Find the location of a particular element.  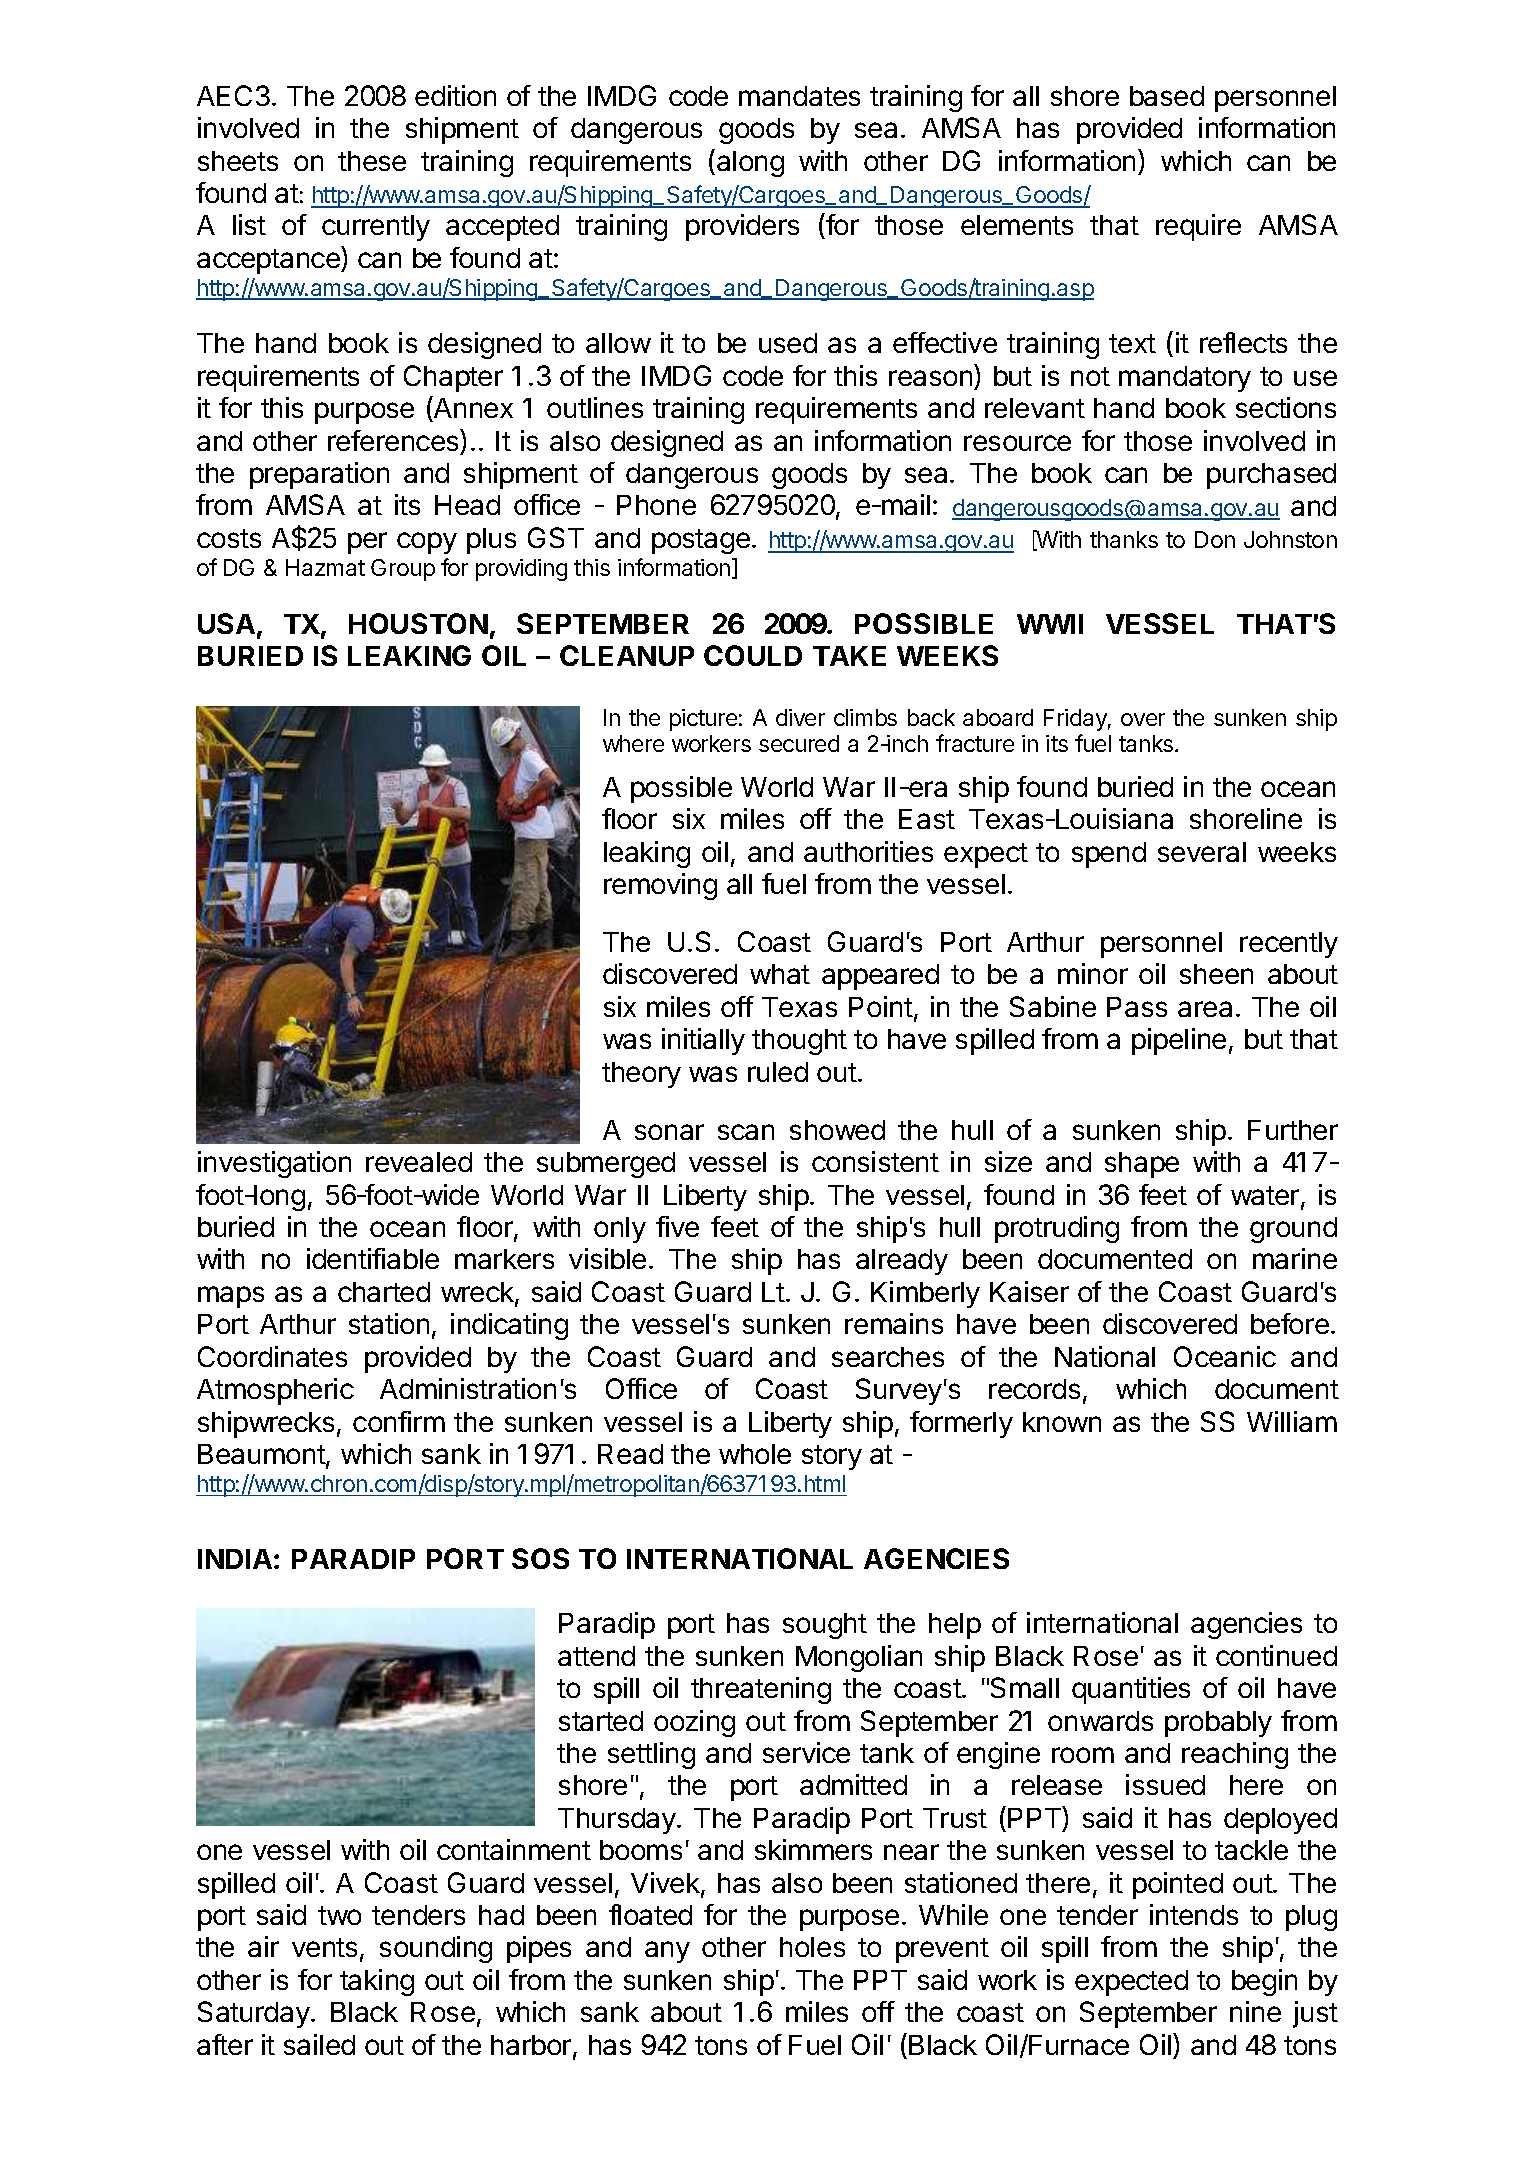

whole is located at coordinates (755, 1454).
